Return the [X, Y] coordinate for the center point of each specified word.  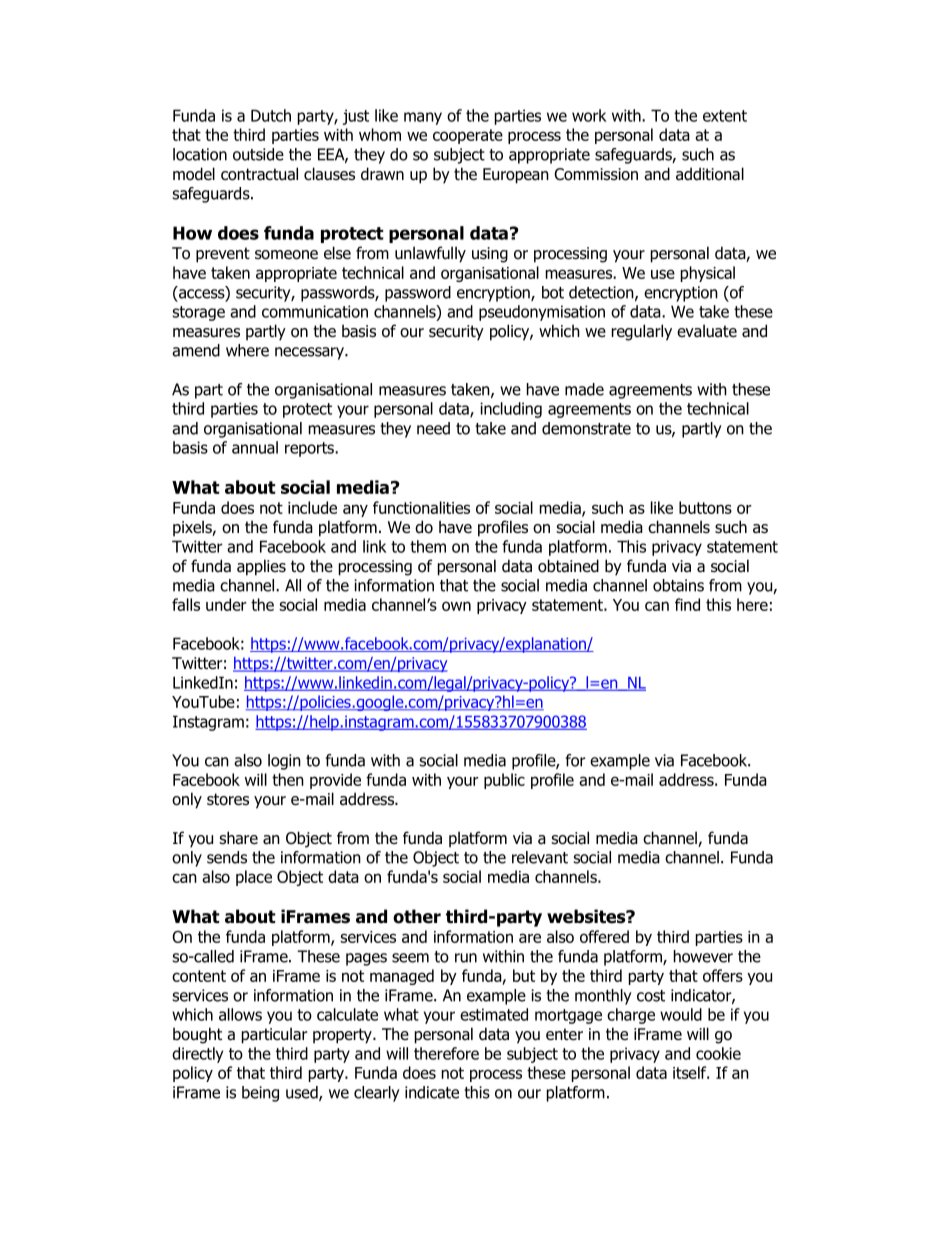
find [687, 604]
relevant [540, 857]
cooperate [468, 136]
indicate [432, 1092]
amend [196, 350]
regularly [642, 332]
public [504, 781]
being [260, 1094]
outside [258, 154]
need [433, 428]
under [226, 604]
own [456, 606]
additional [710, 174]
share [238, 838]
